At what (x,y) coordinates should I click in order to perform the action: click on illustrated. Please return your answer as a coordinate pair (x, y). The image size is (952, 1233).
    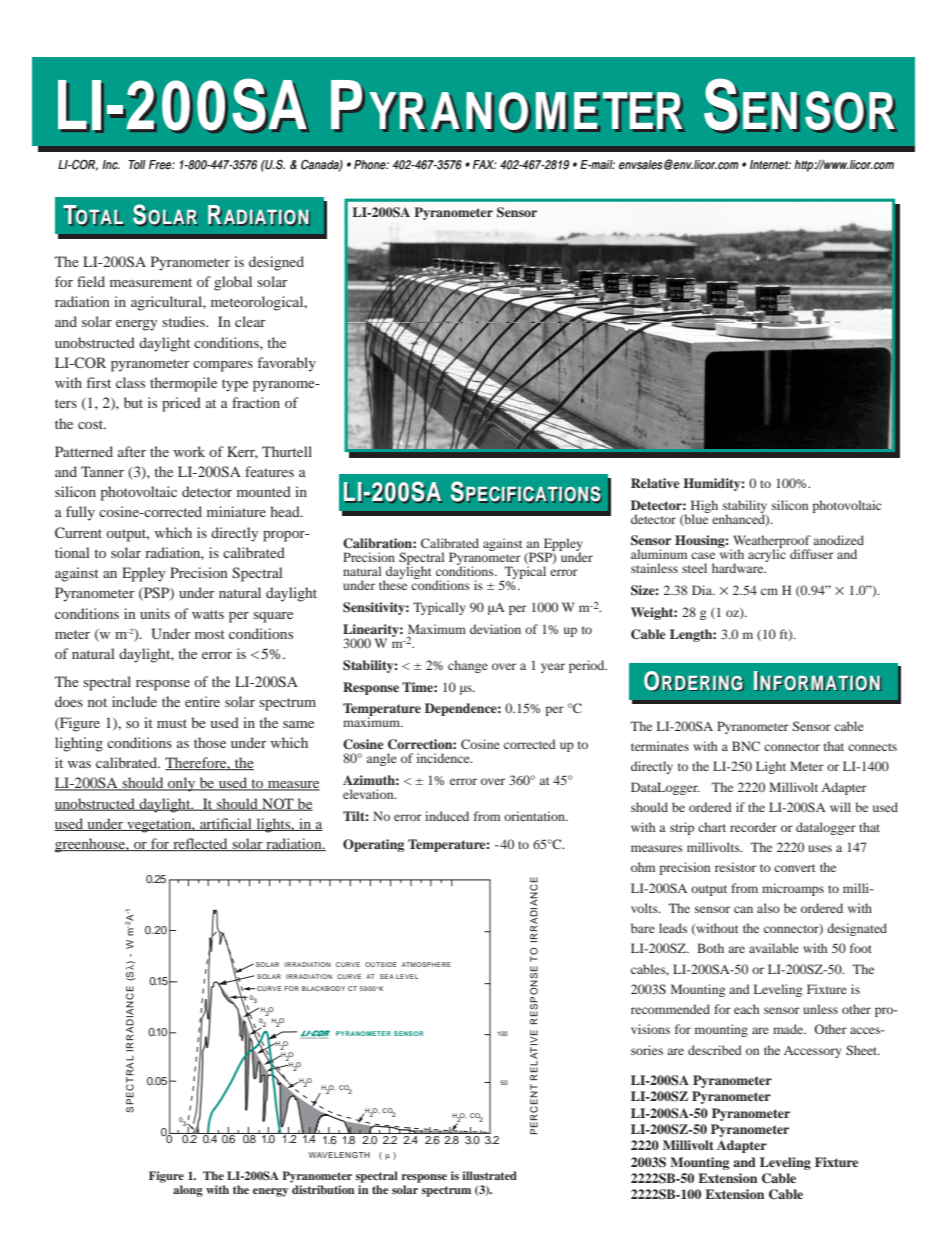
    Looking at the image, I should click on (489, 1175).
